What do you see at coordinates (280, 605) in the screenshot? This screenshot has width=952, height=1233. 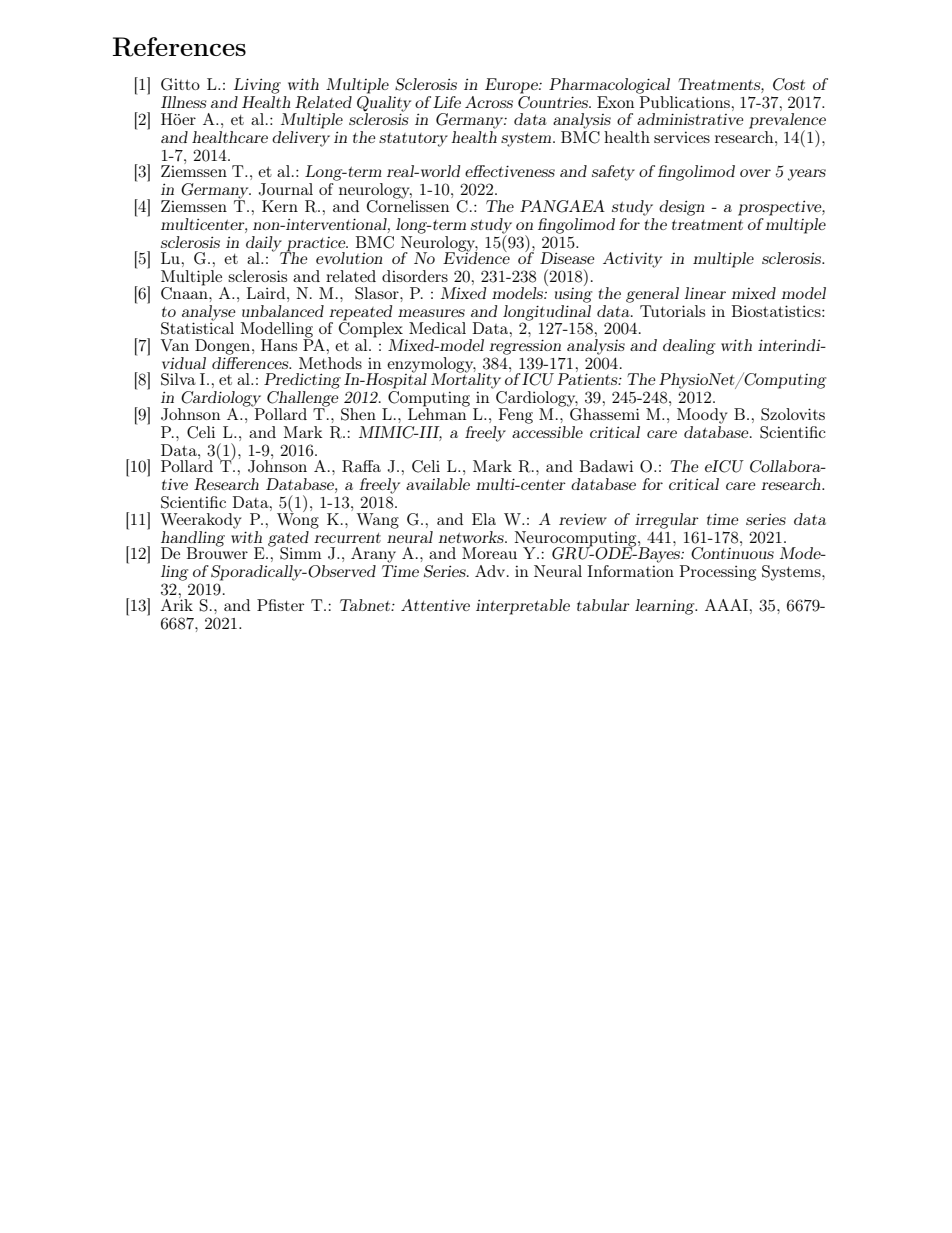 I see `Pfister` at bounding box center [280, 605].
